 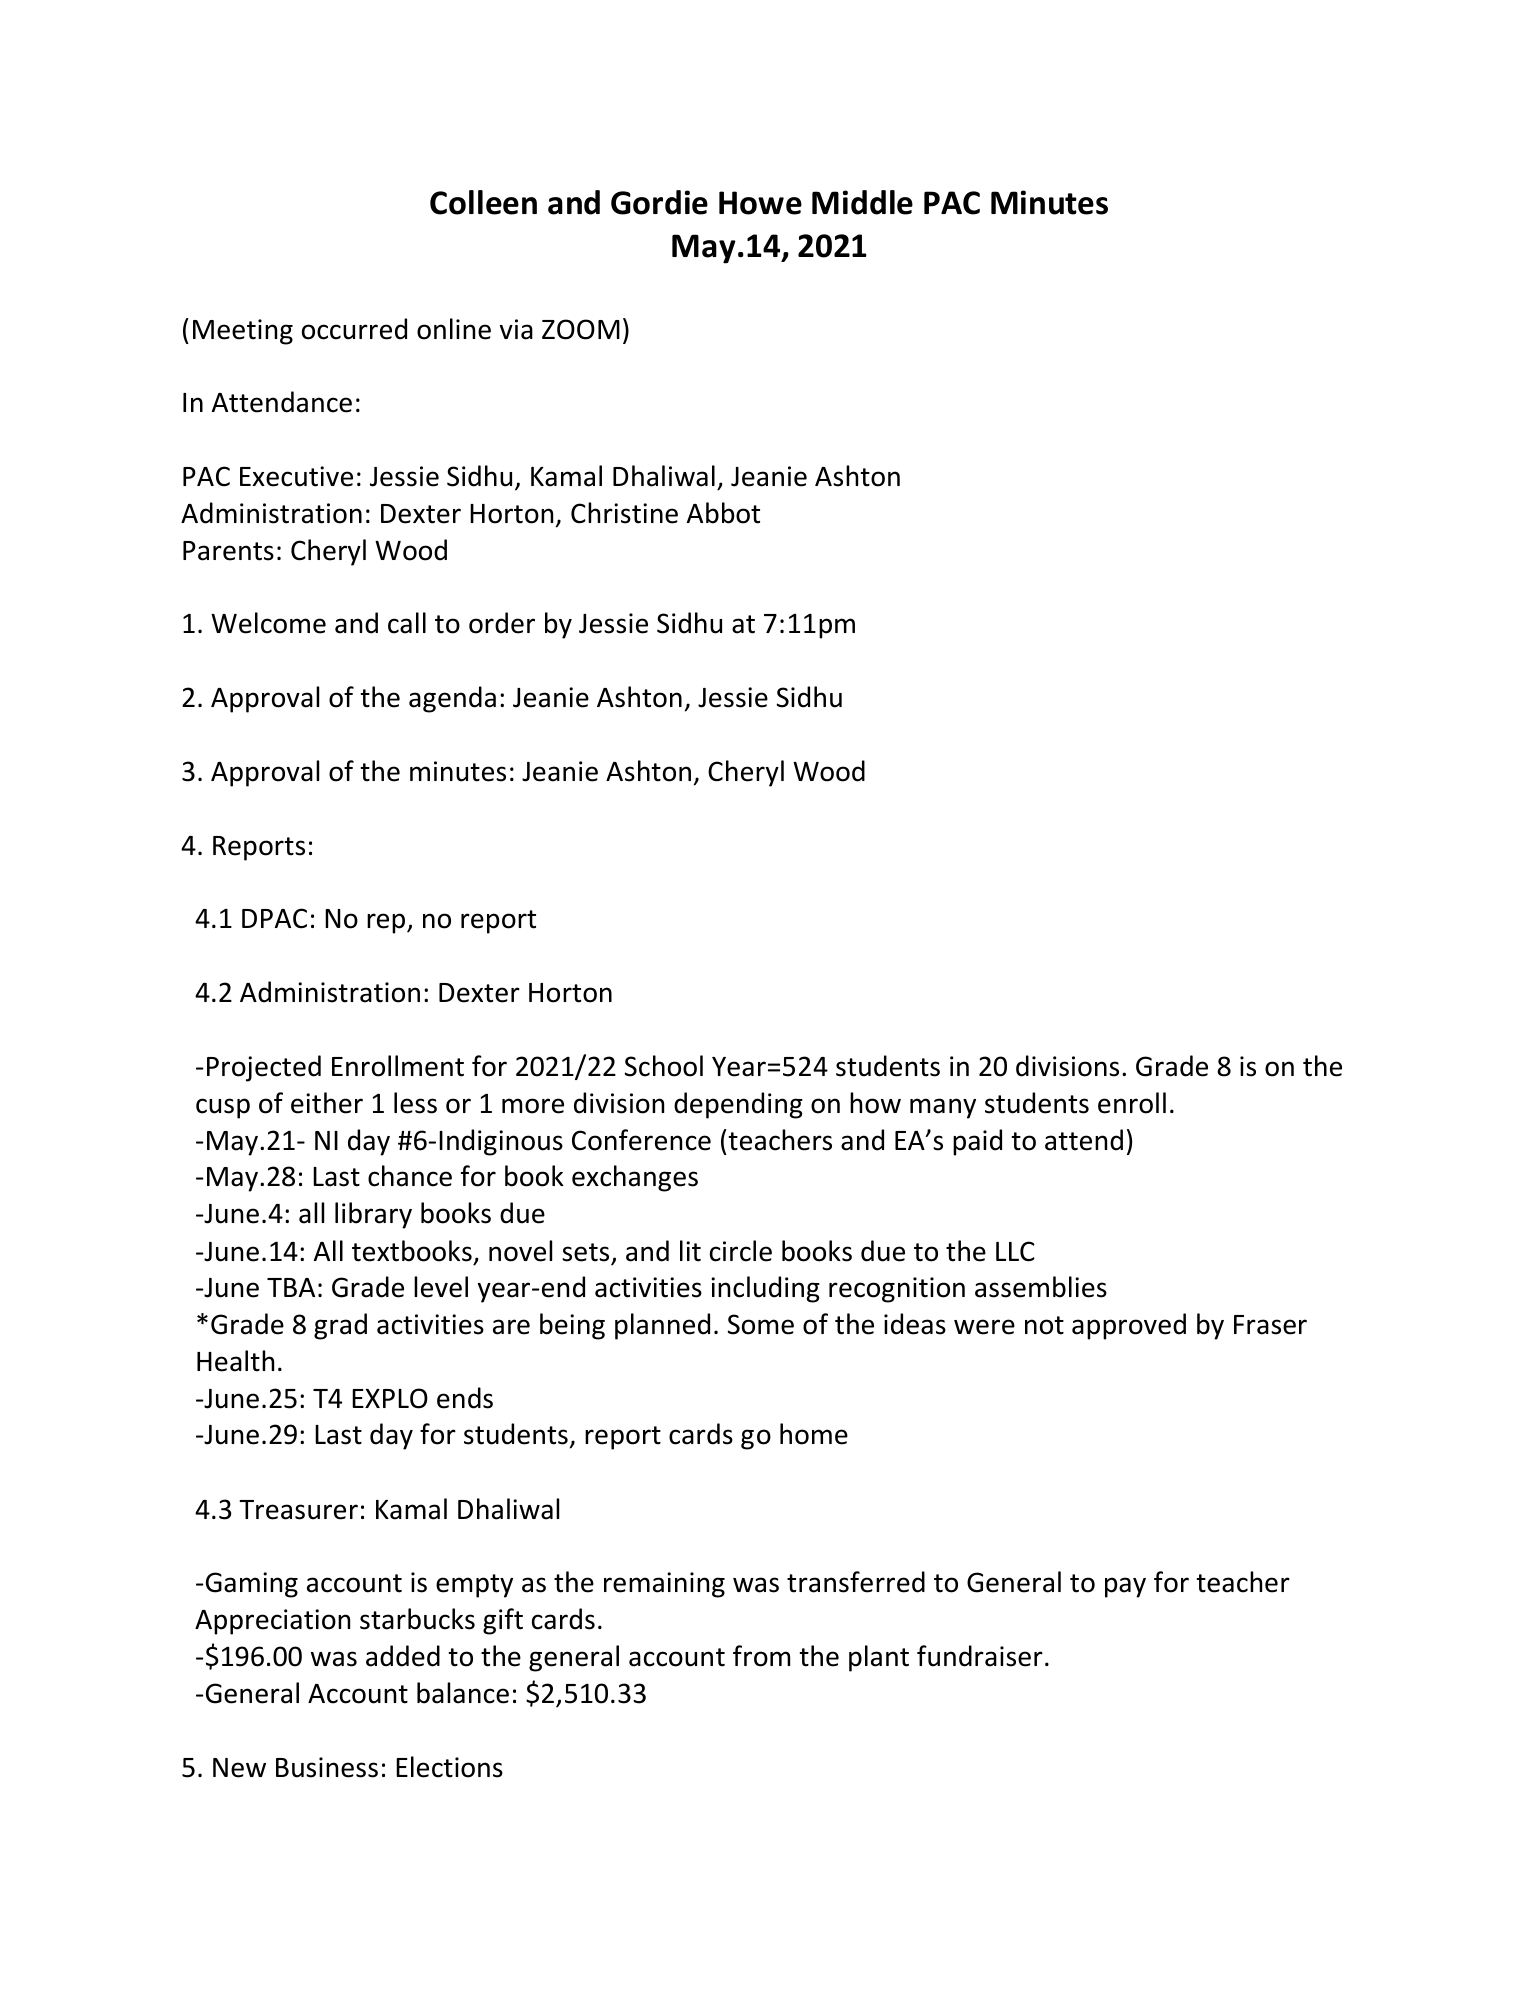 I want to click on occurred, so click(x=354, y=329).
